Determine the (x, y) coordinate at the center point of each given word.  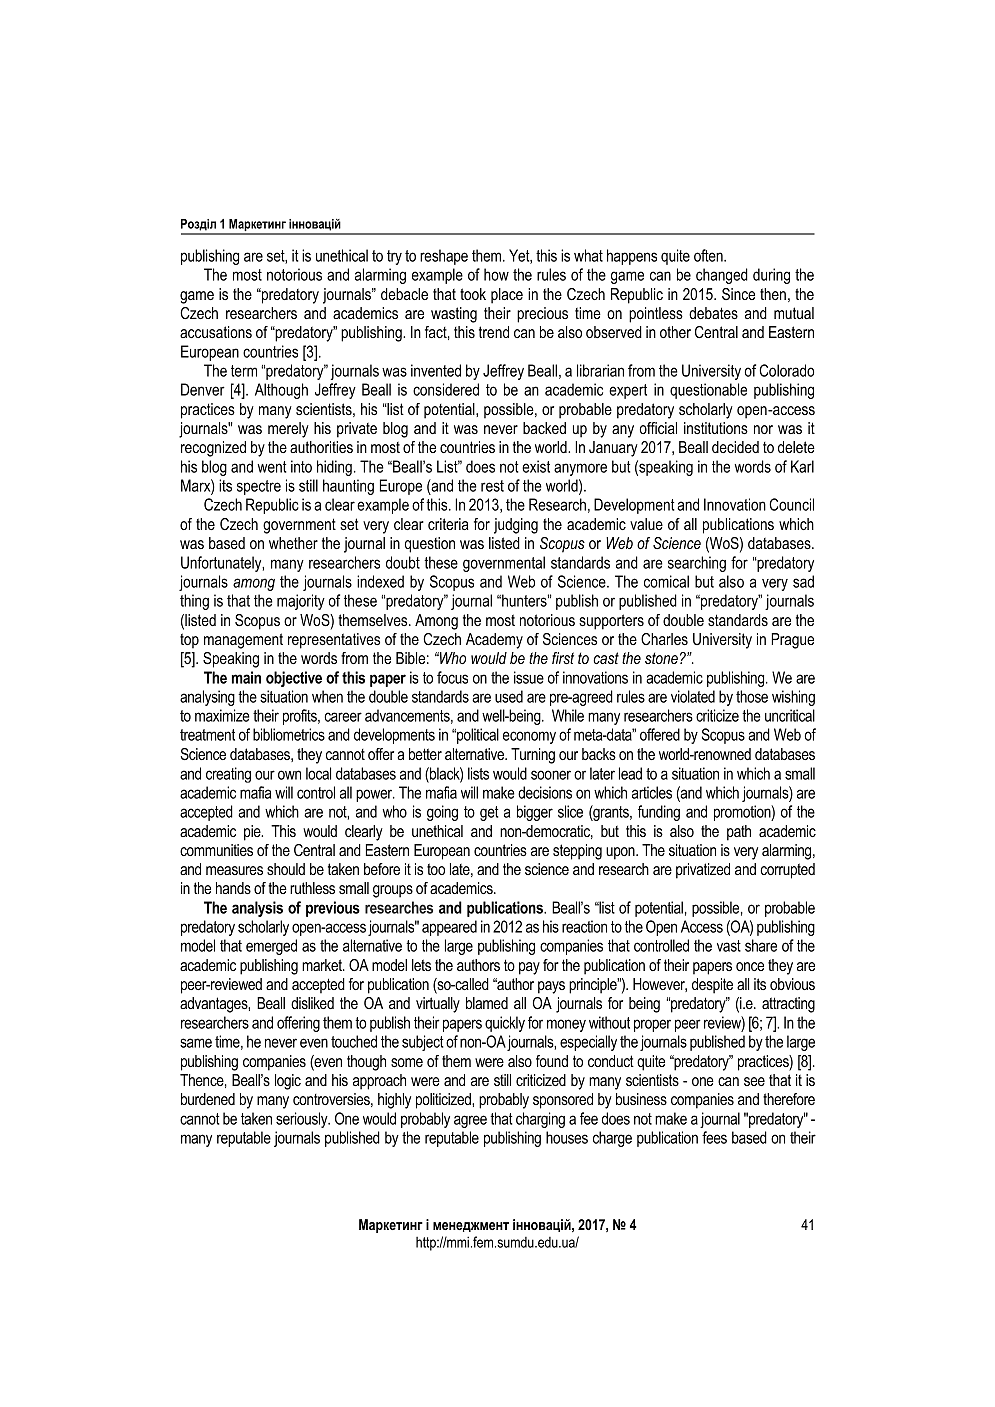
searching (697, 564)
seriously (303, 1120)
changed (722, 276)
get (489, 813)
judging (516, 526)
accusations (216, 332)
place (507, 296)
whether (293, 543)
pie (253, 833)
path (739, 833)
